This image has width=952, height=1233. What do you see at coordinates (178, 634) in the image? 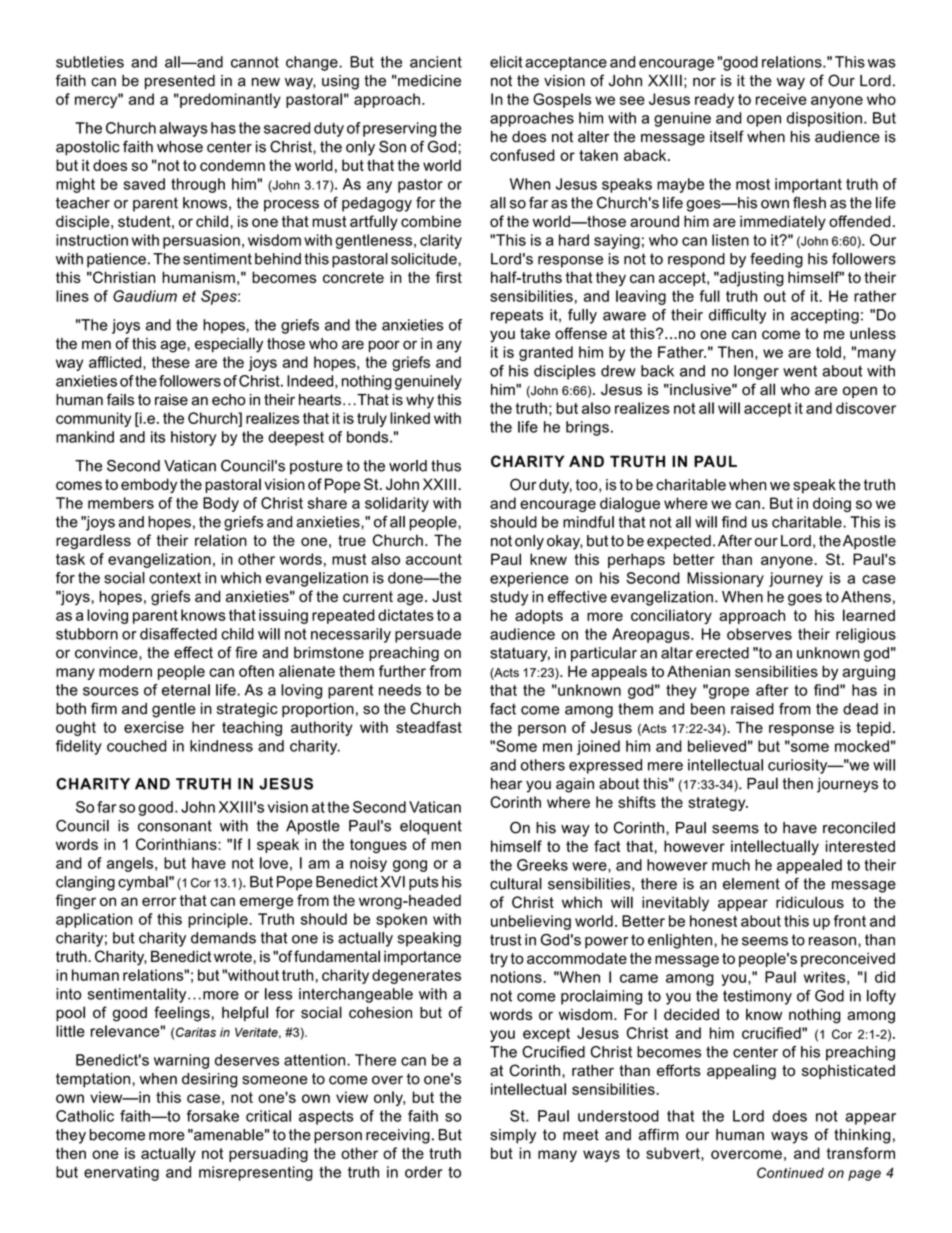
I see `disaffected` at bounding box center [178, 634].
